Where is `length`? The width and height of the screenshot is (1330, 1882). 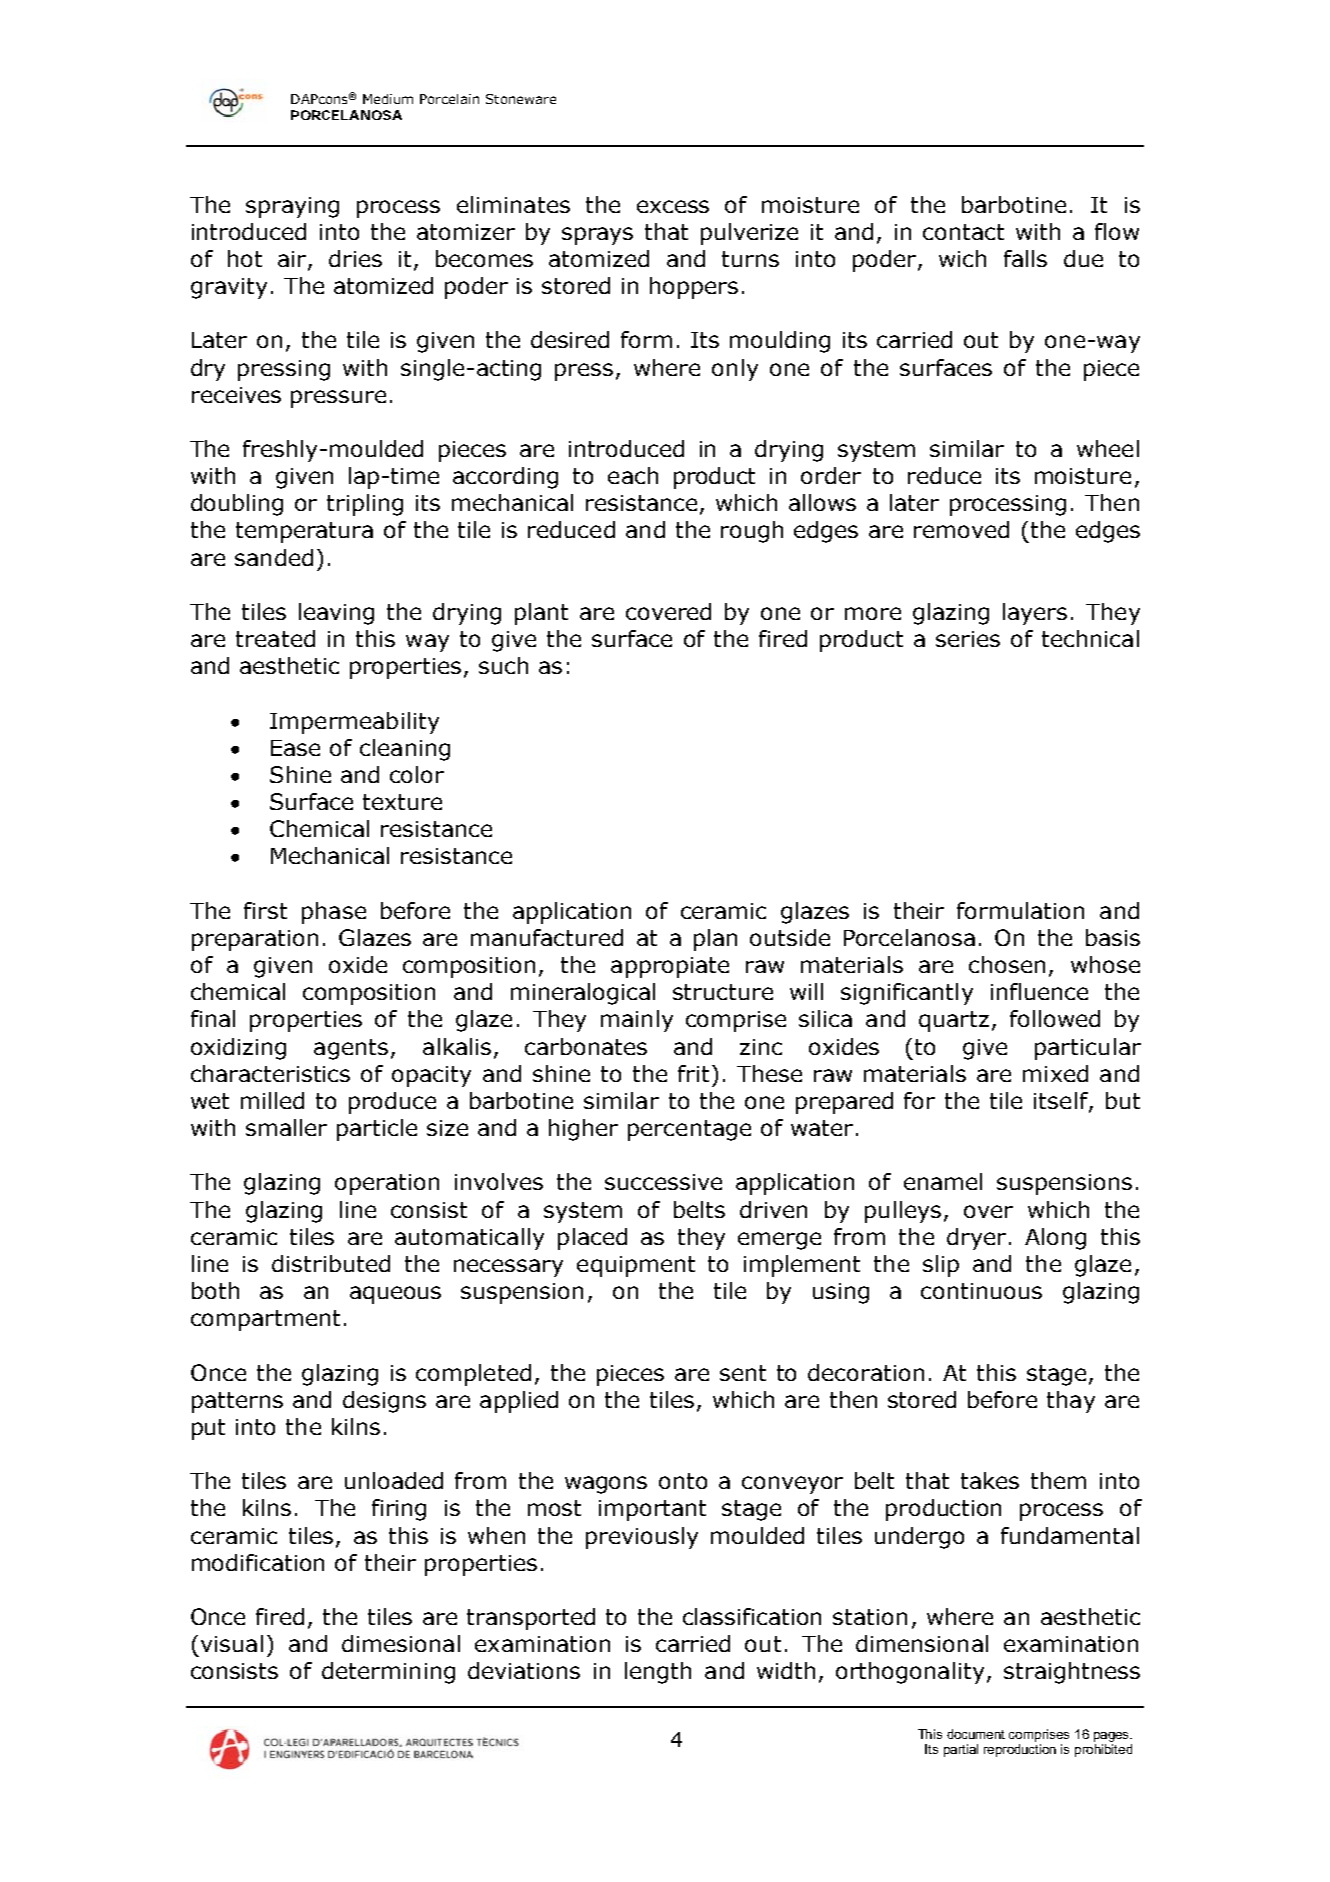 length is located at coordinates (658, 1673).
